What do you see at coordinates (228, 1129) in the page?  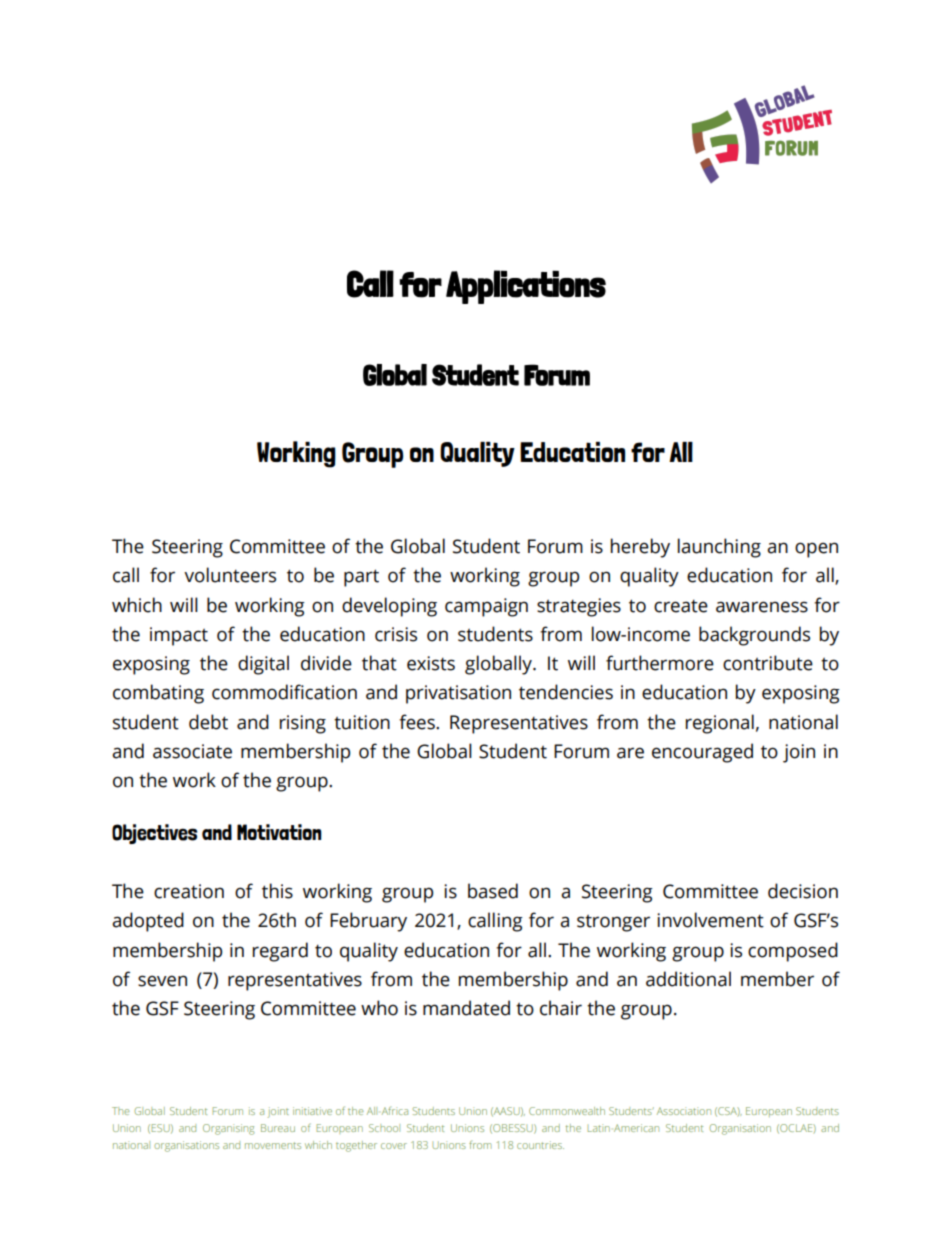 I see `Organising` at bounding box center [228, 1129].
